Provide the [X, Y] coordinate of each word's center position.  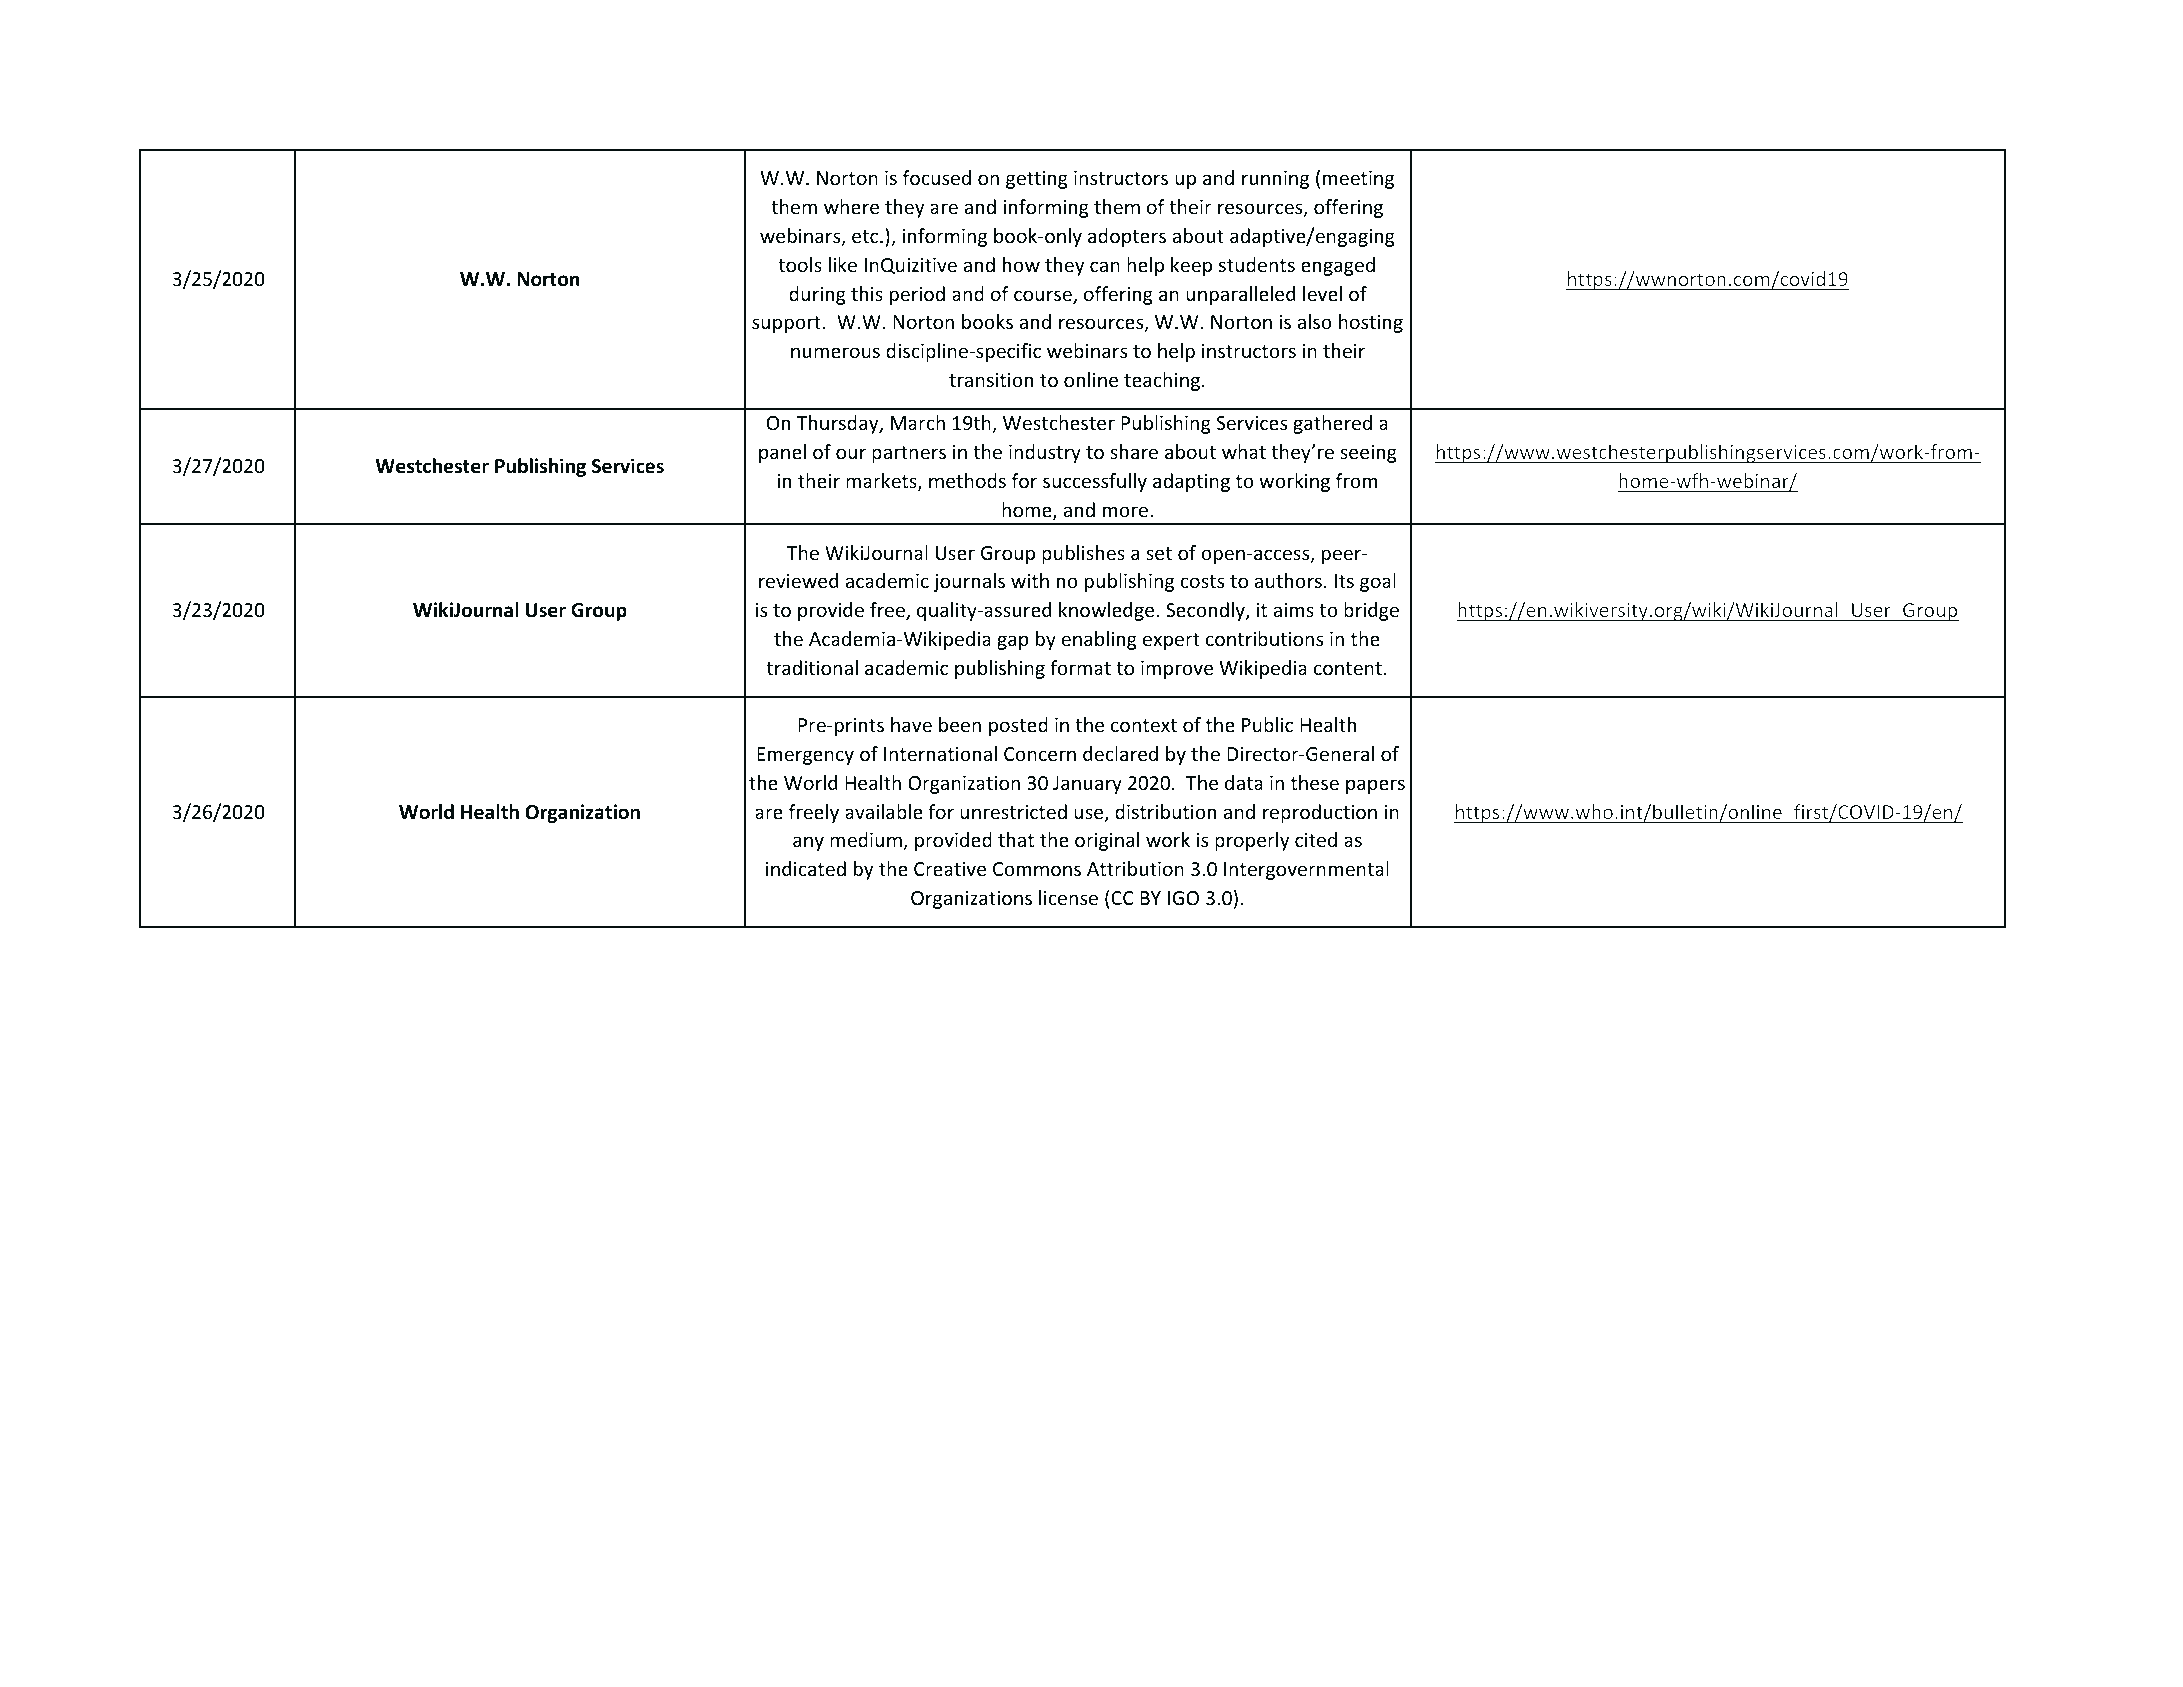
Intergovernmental [1306, 870]
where [851, 206]
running [1275, 180]
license [1068, 897]
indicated [806, 868]
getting [1037, 180]
